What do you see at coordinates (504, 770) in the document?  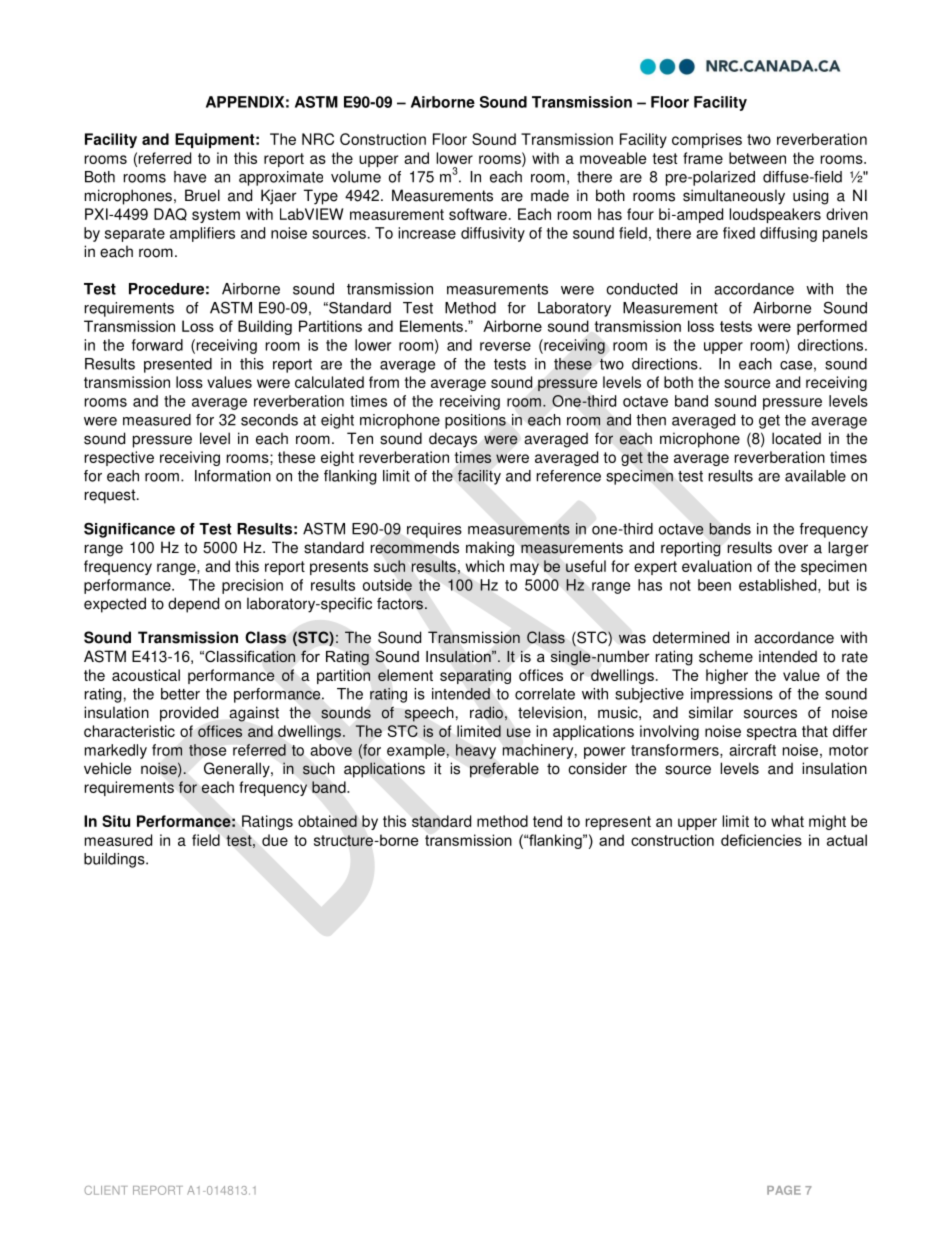 I see `preferable` at bounding box center [504, 770].
